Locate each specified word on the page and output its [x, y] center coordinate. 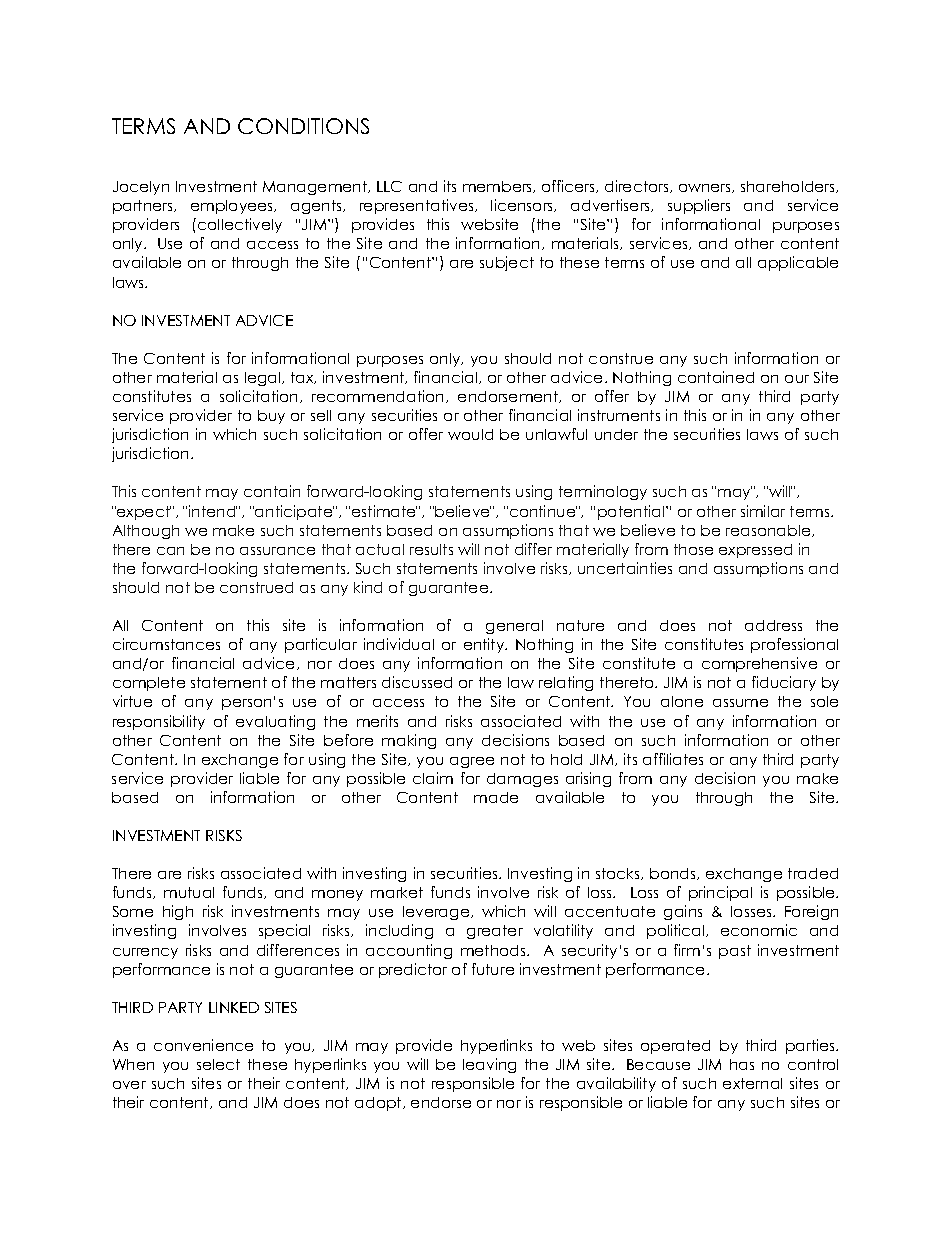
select [218, 1064]
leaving [489, 1065]
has [742, 1064]
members [499, 187]
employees [233, 207]
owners [706, 188]
